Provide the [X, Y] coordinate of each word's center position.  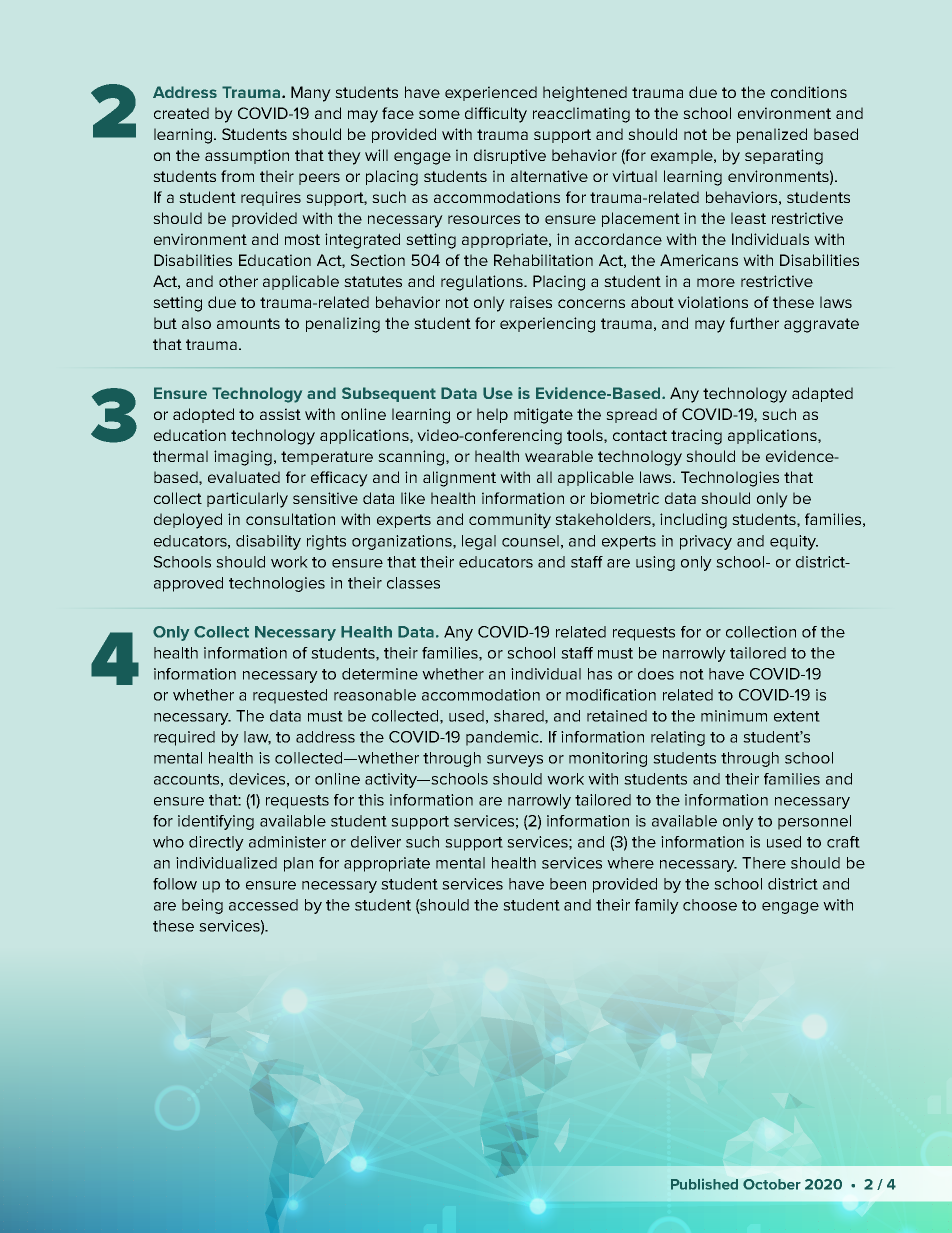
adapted [822, 394]
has [600, 674]
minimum [734, 716]
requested [290, 696]
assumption [247, 156]
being [202, 906]
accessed [263, 905]
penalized [772, 135]
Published [704, 1184]
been [568, 884]
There [764, 863]
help [492, 415]
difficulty [496, 115]
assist [280, 414]
